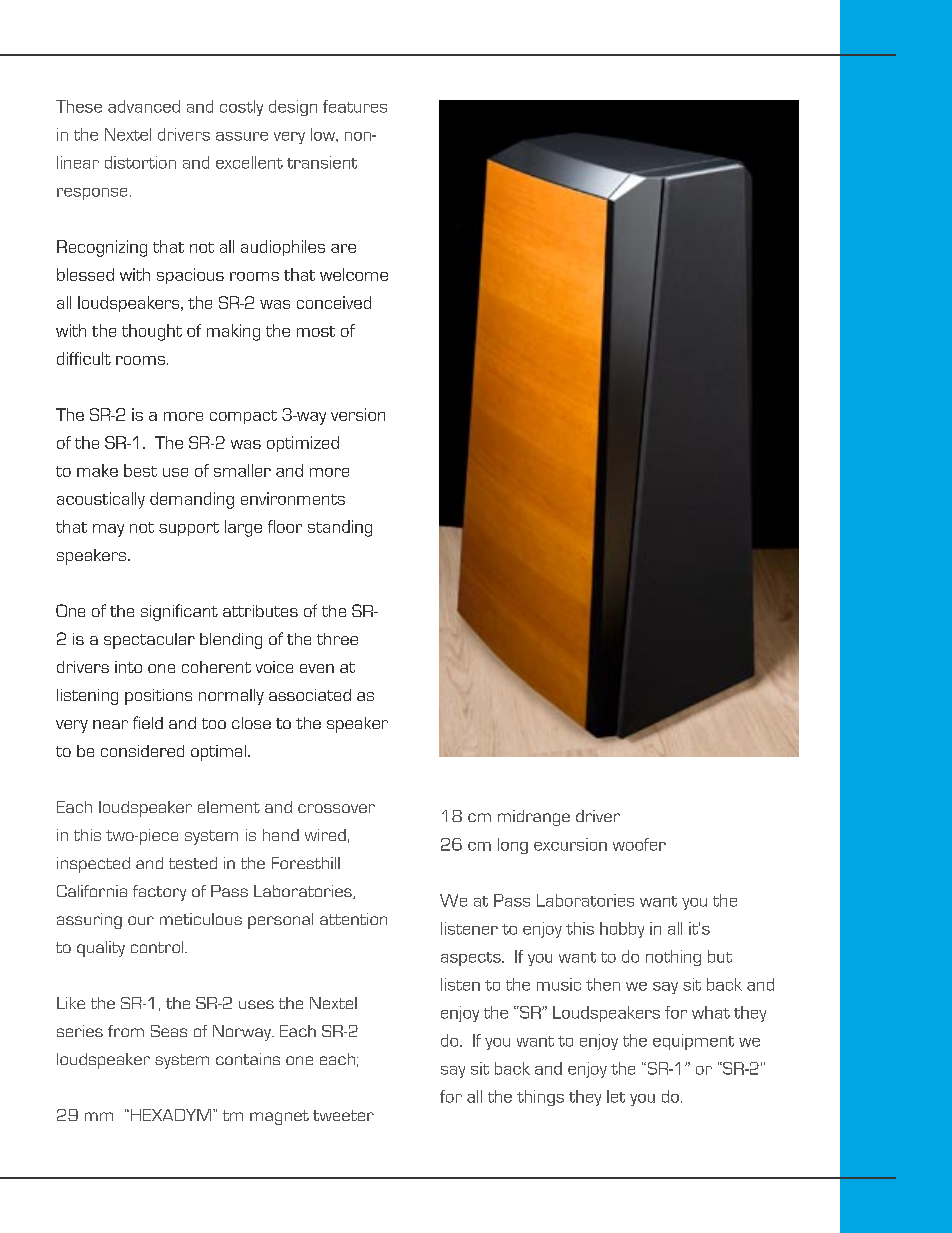  Describe the element at coordinates (322, 162) in the document. I see `transient` at that location.
